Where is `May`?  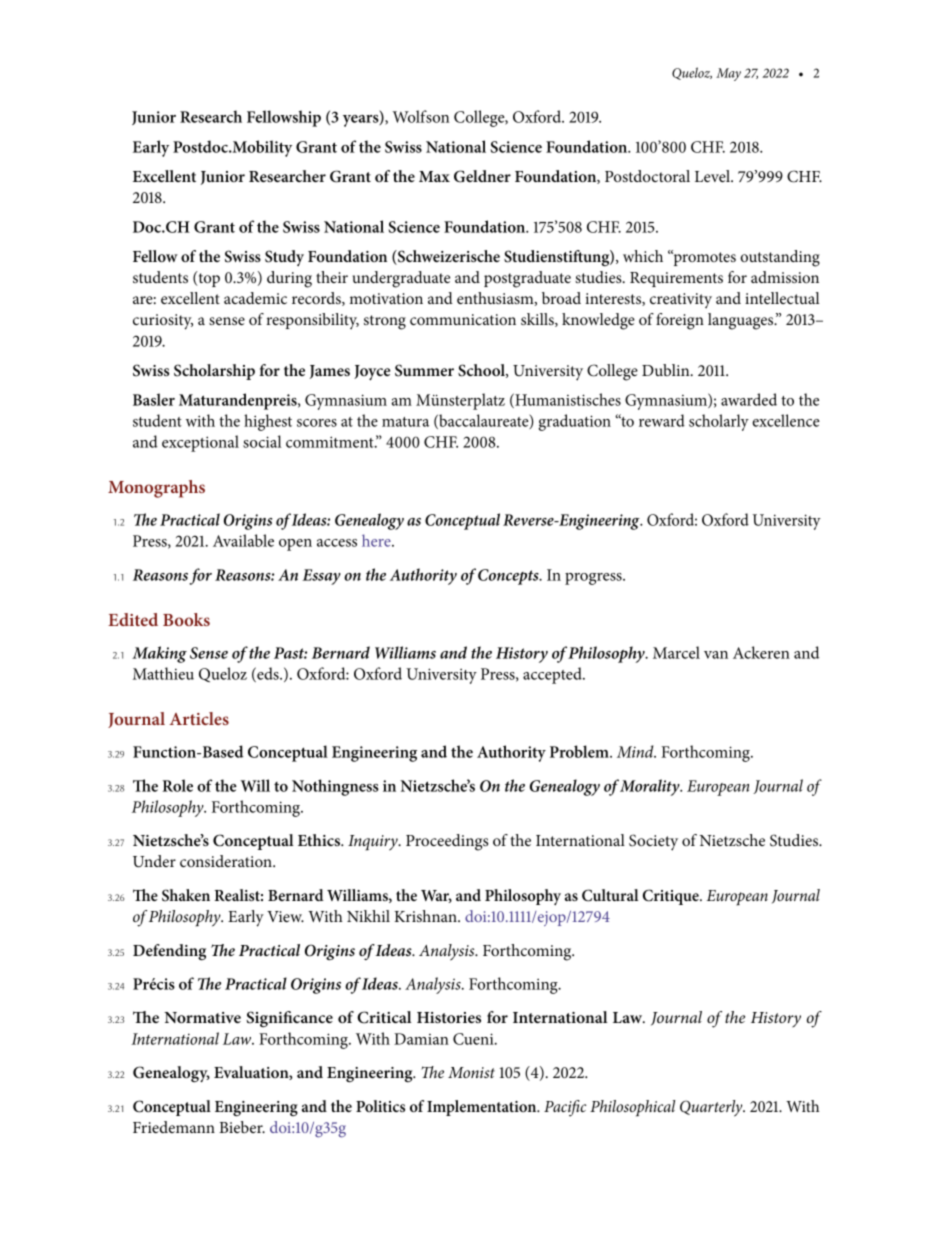
May is located at coordinates (728, 74).
